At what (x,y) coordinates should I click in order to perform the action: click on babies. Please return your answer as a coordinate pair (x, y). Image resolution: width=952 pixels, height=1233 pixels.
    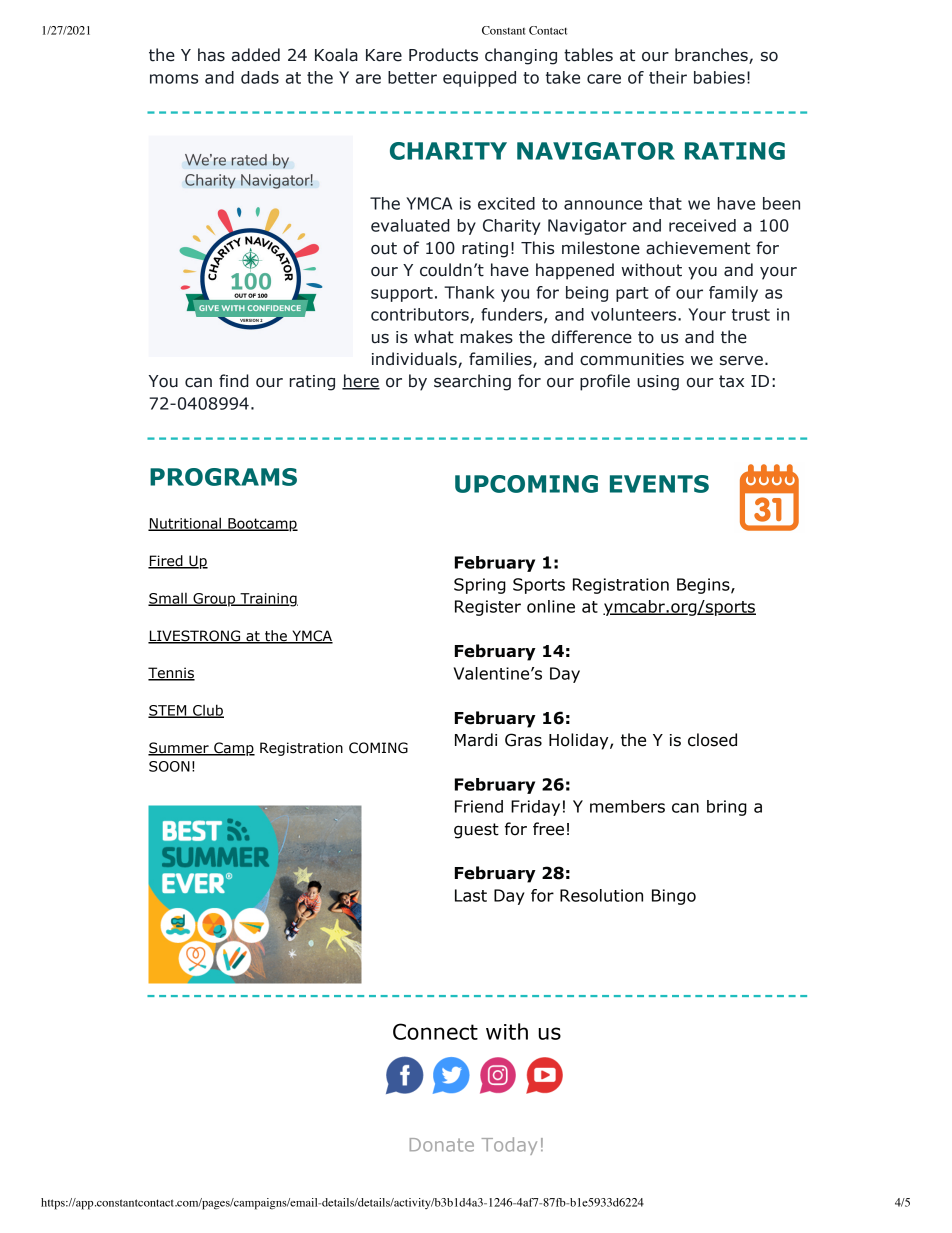
    Looking at the image, I should click on (719, 77).
